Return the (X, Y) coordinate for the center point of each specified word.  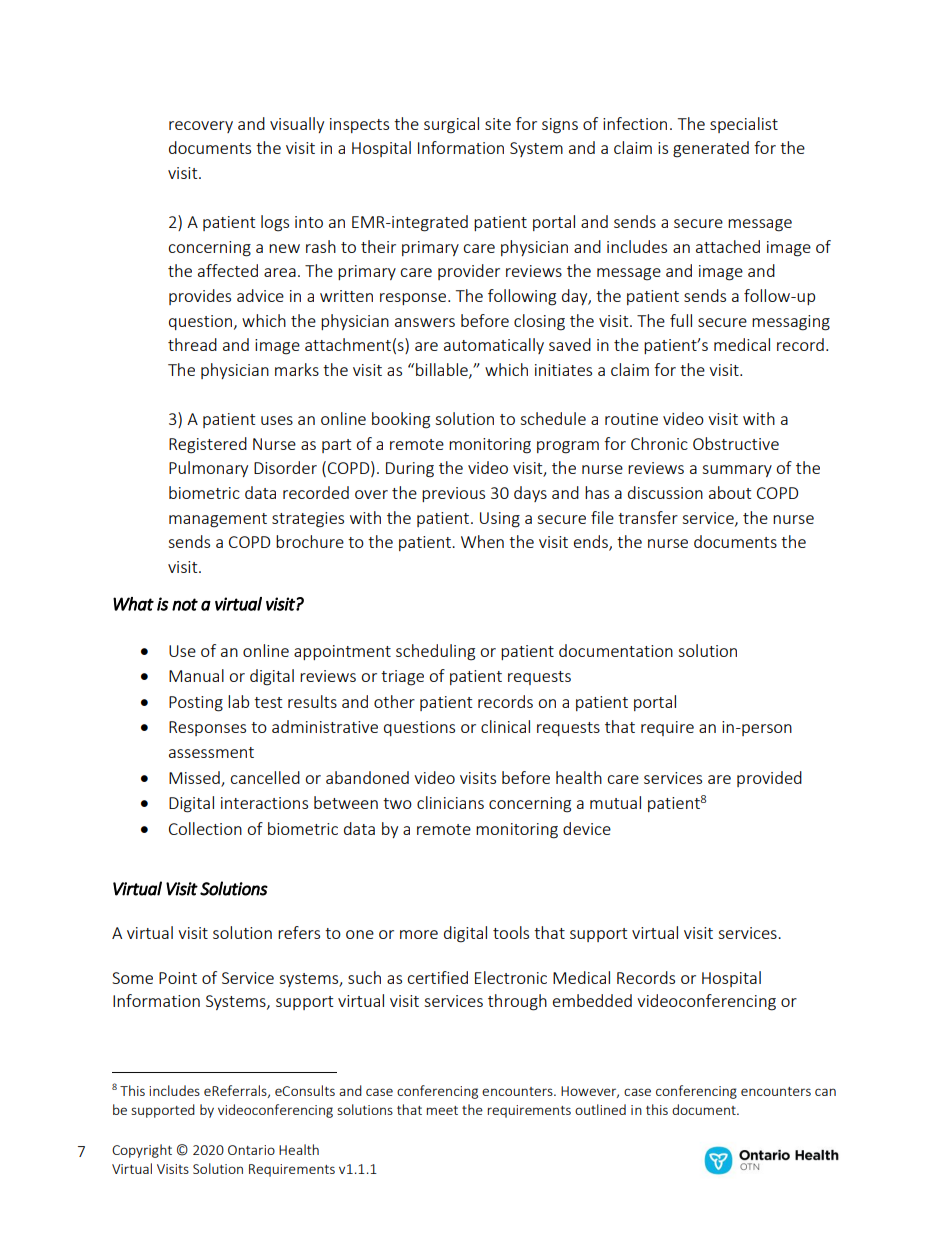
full (681, 320)
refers (299, 932)
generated (711, 149)
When (482, 541)
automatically (494, 346)
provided (769, 779)
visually (297, 125)
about (730, 492)
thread (192, 344)
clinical (505, 726)
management (218, 520)
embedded (592, 1000)
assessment (211, 752)
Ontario (251, 1150)
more (419, 934)
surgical (451, 125)
